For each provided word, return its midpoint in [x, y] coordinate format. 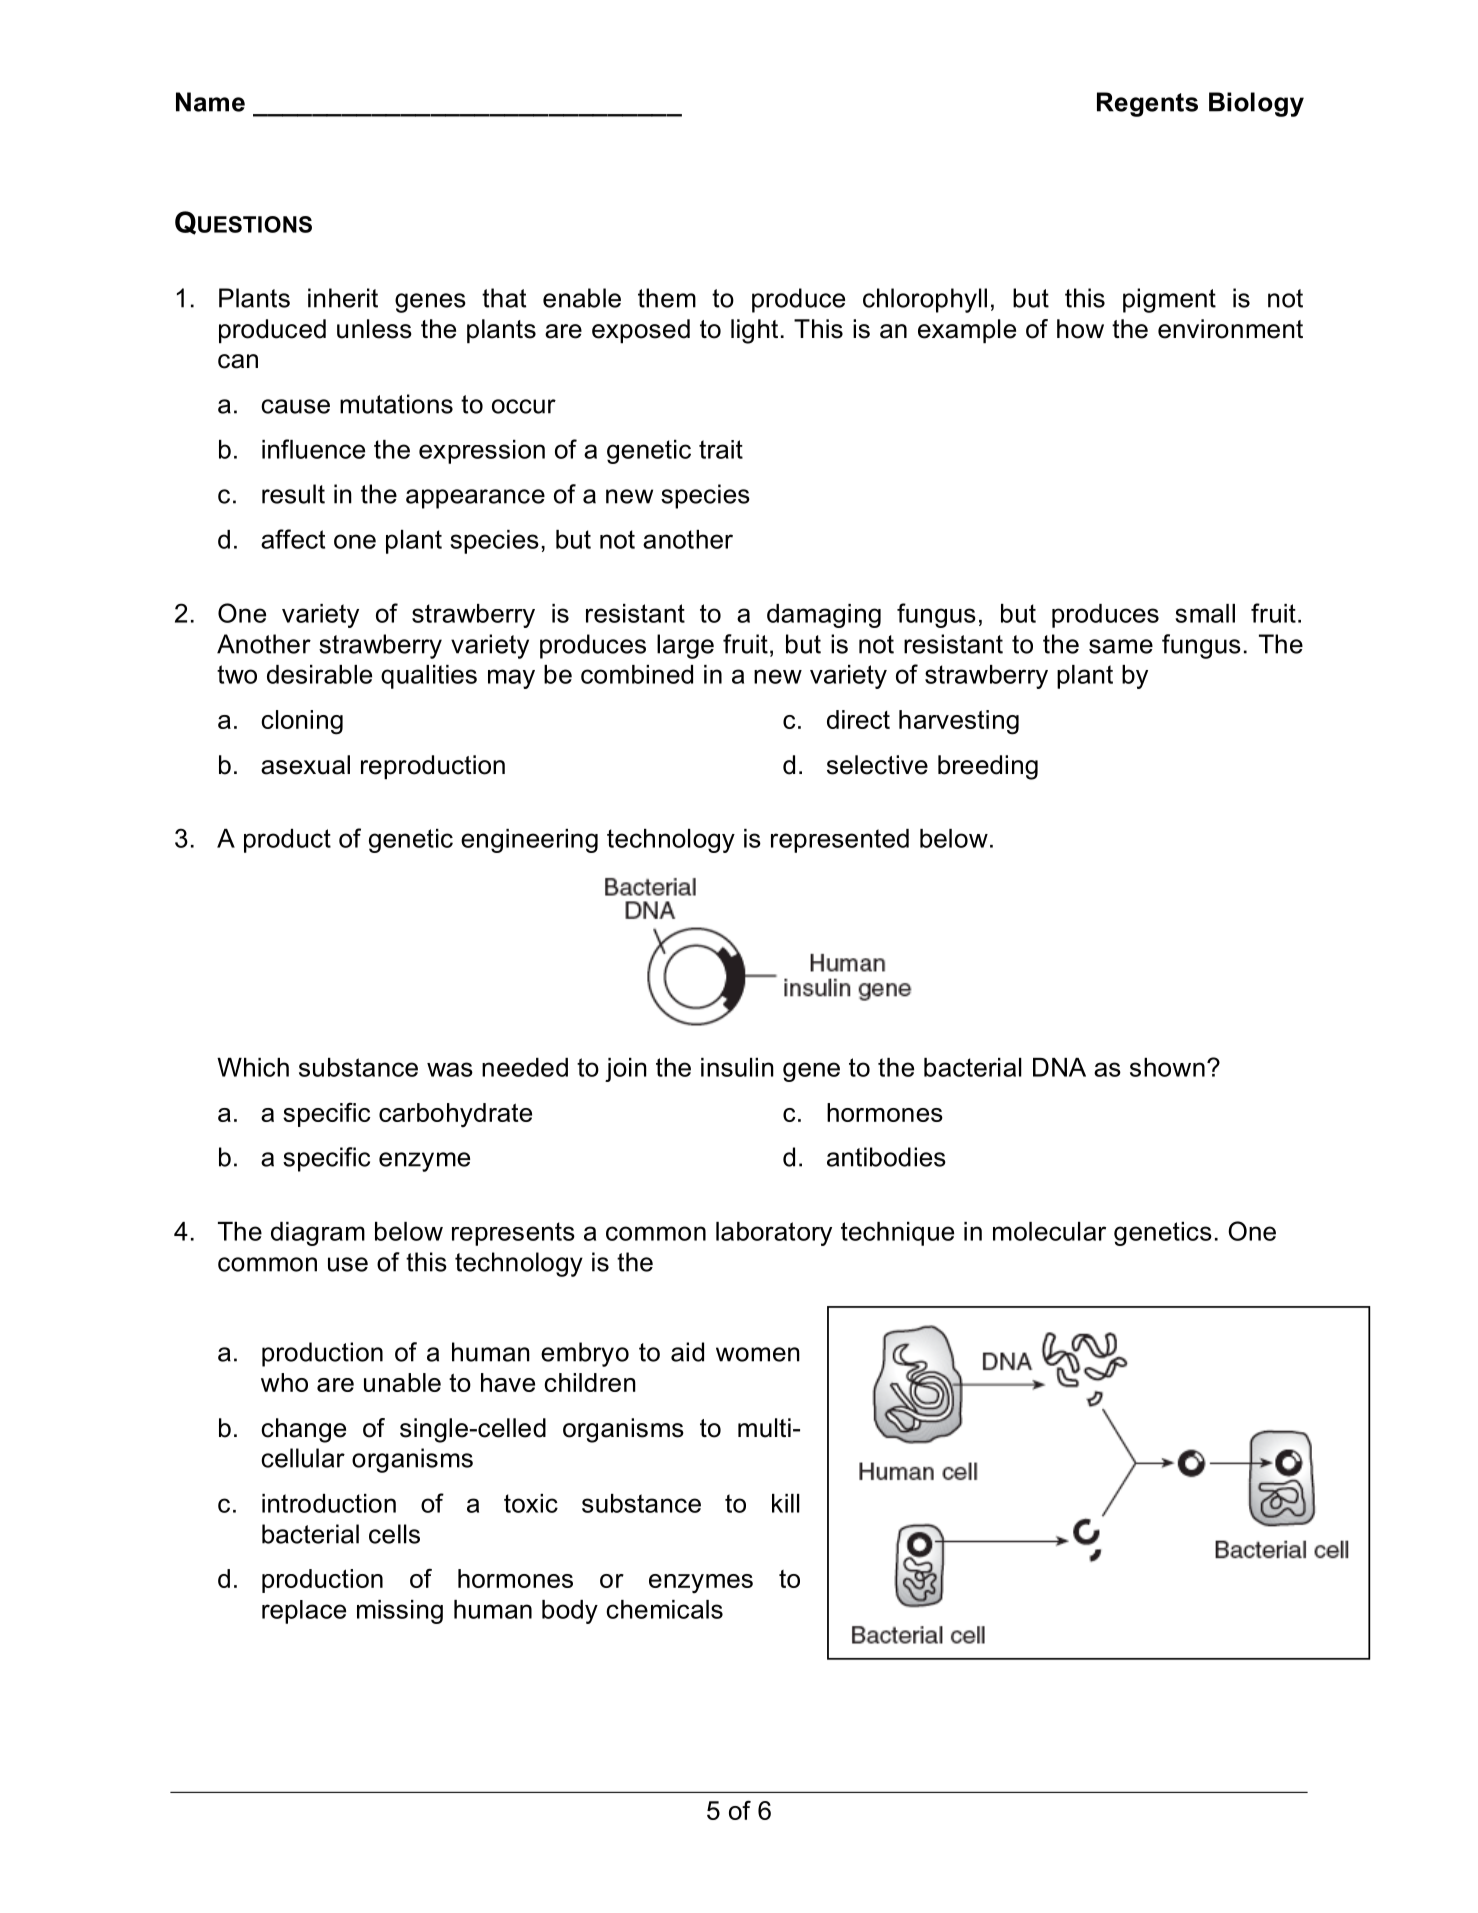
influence [313, 449]
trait [721, 449]
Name [210, 102]
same [1121, 646]
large [685, 646]
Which [253, 1067]
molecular [1049, 1231]
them [667, 298]
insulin [737, 1067]
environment [1230, 329]
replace [304, 1612]
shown [1167, 1067]
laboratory [774, 1234]
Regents [1147, 104]
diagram [318, 1234]
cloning [302, 722]
